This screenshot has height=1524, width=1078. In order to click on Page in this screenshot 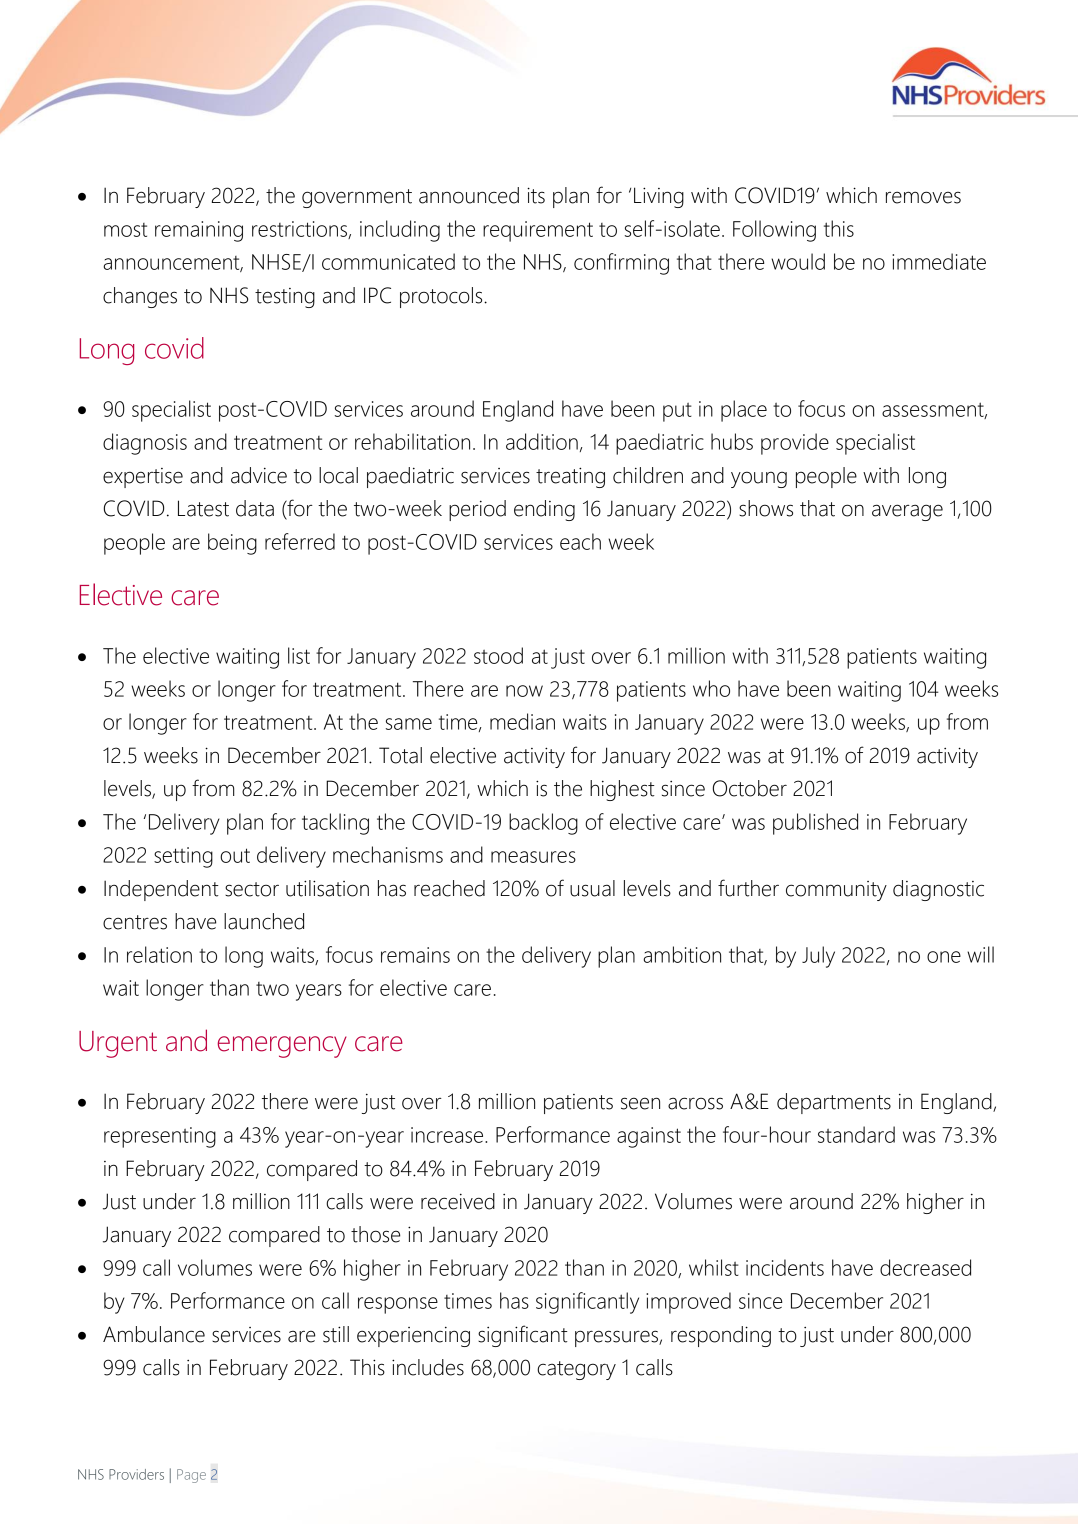, I will do `click(191, 1476)`.
